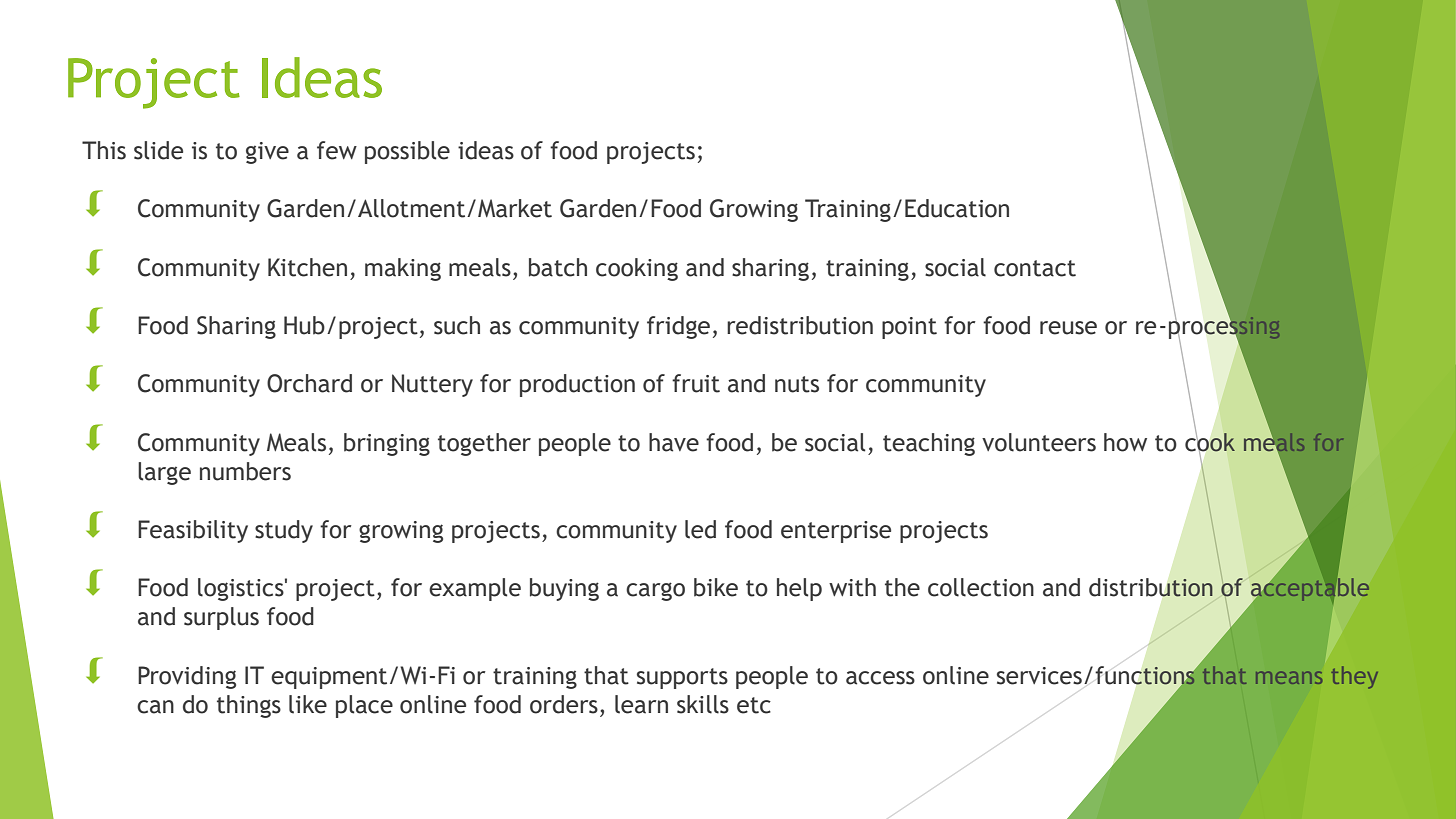 The image size is (1456, 819). I want to click on means, so click(1289, 677).
